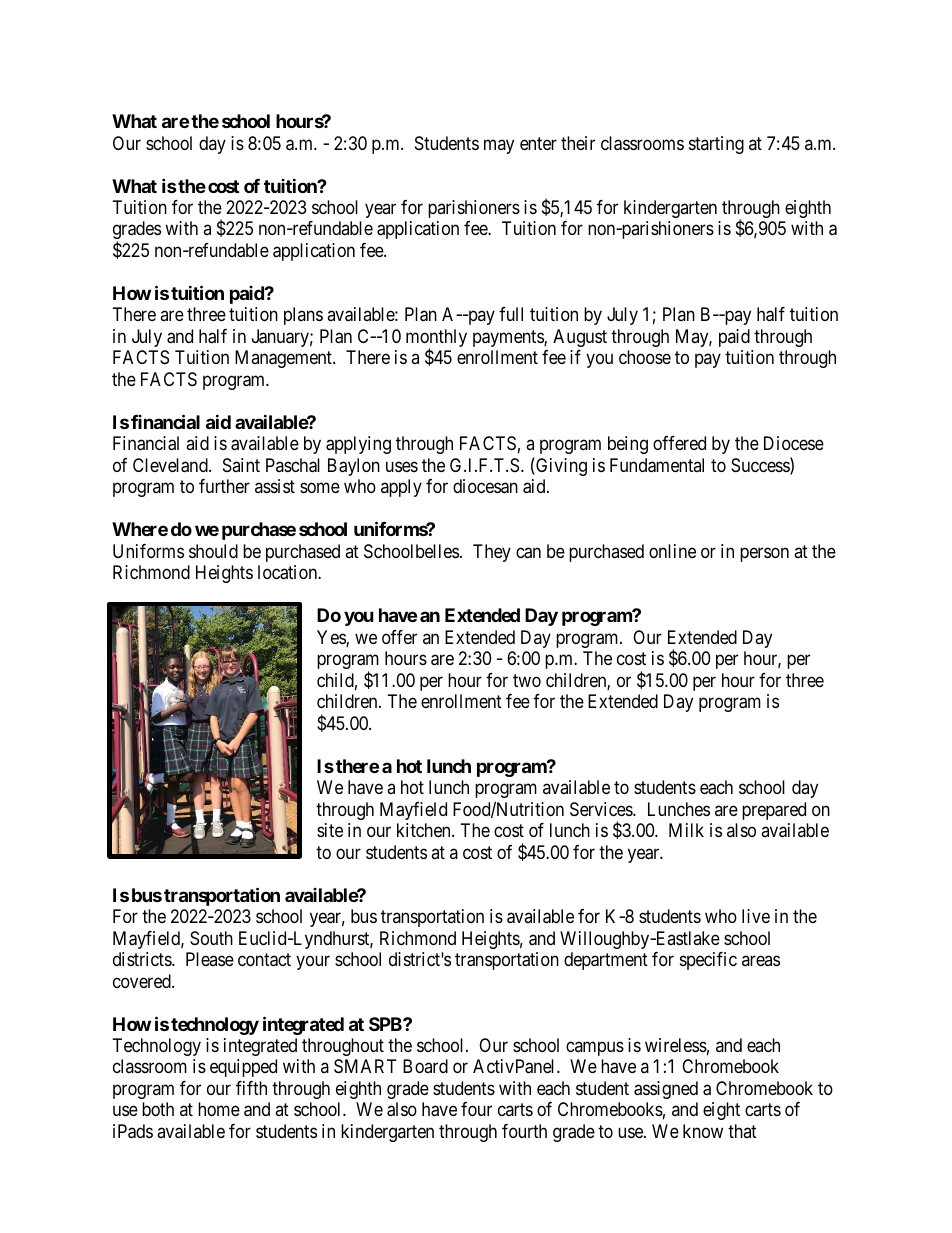 This document has height=1233, width=952. I want to click on Yes, so click(332, 638).
